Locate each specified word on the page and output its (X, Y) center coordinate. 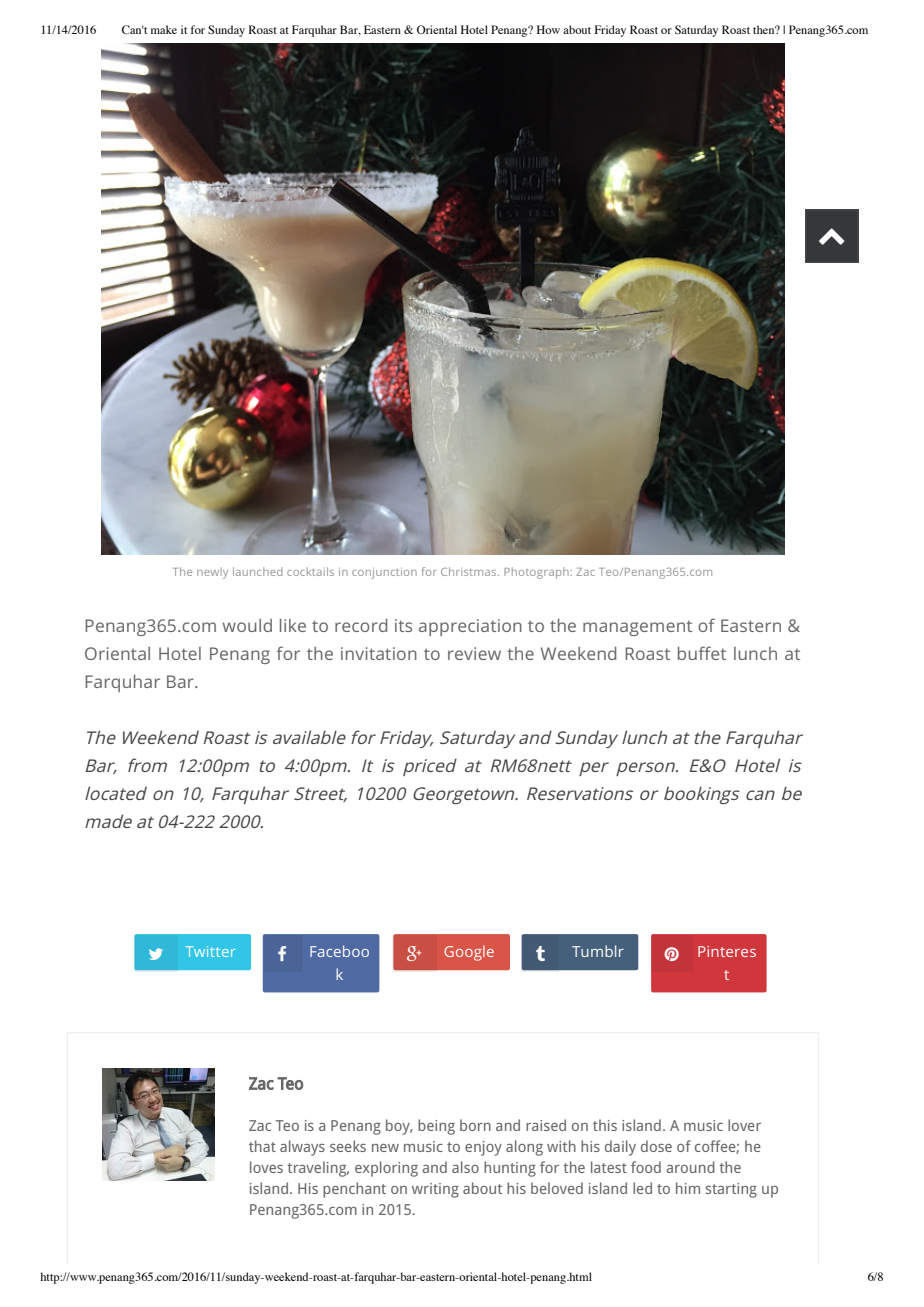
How (548, 29)
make (164, 29)
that (262, 1146)
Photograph (536, 573)
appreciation (470, 627)
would (247, 625)
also (465, 1167)
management (637, 628)
